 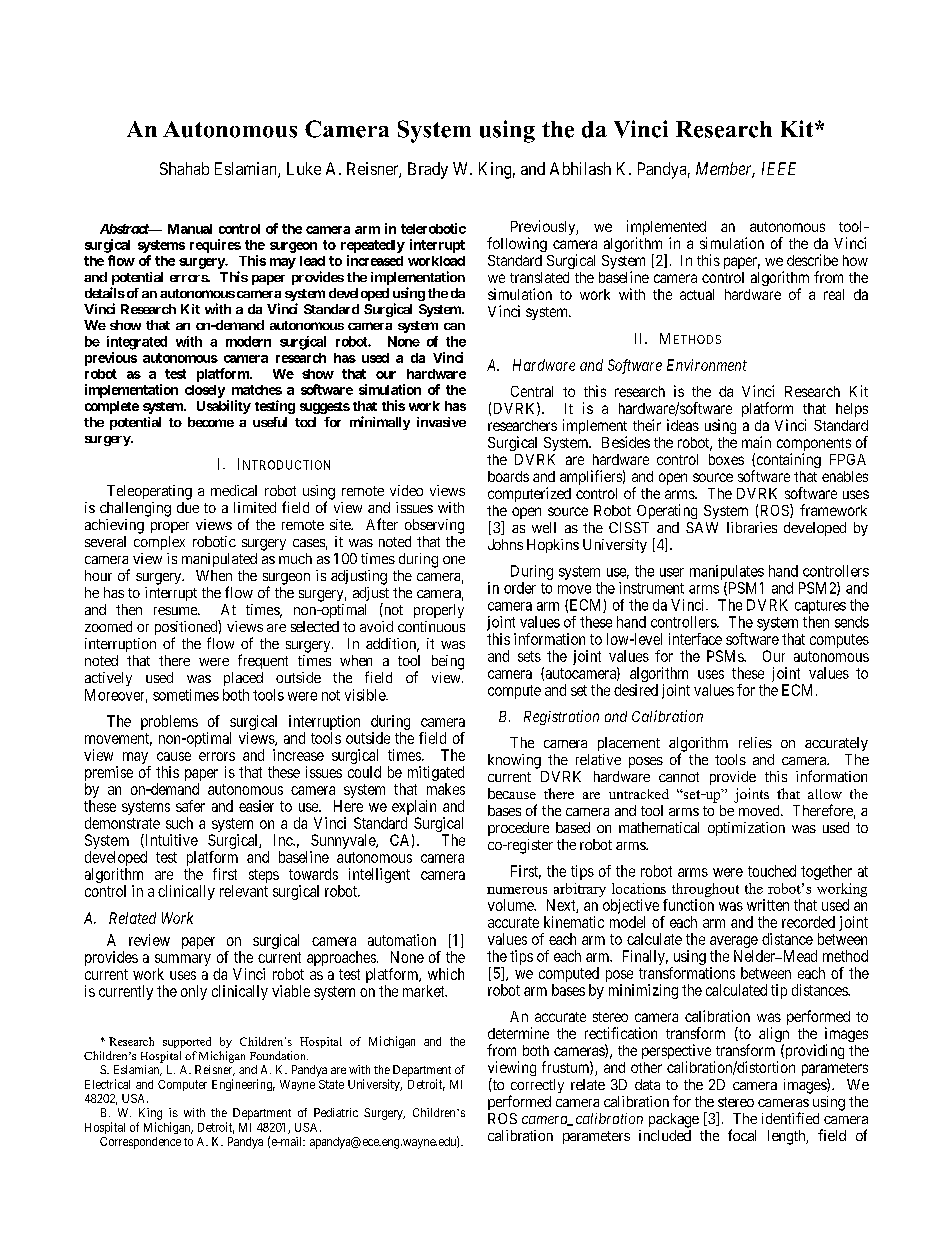 I want to click on IEEE, so click(x=779, y=168).
